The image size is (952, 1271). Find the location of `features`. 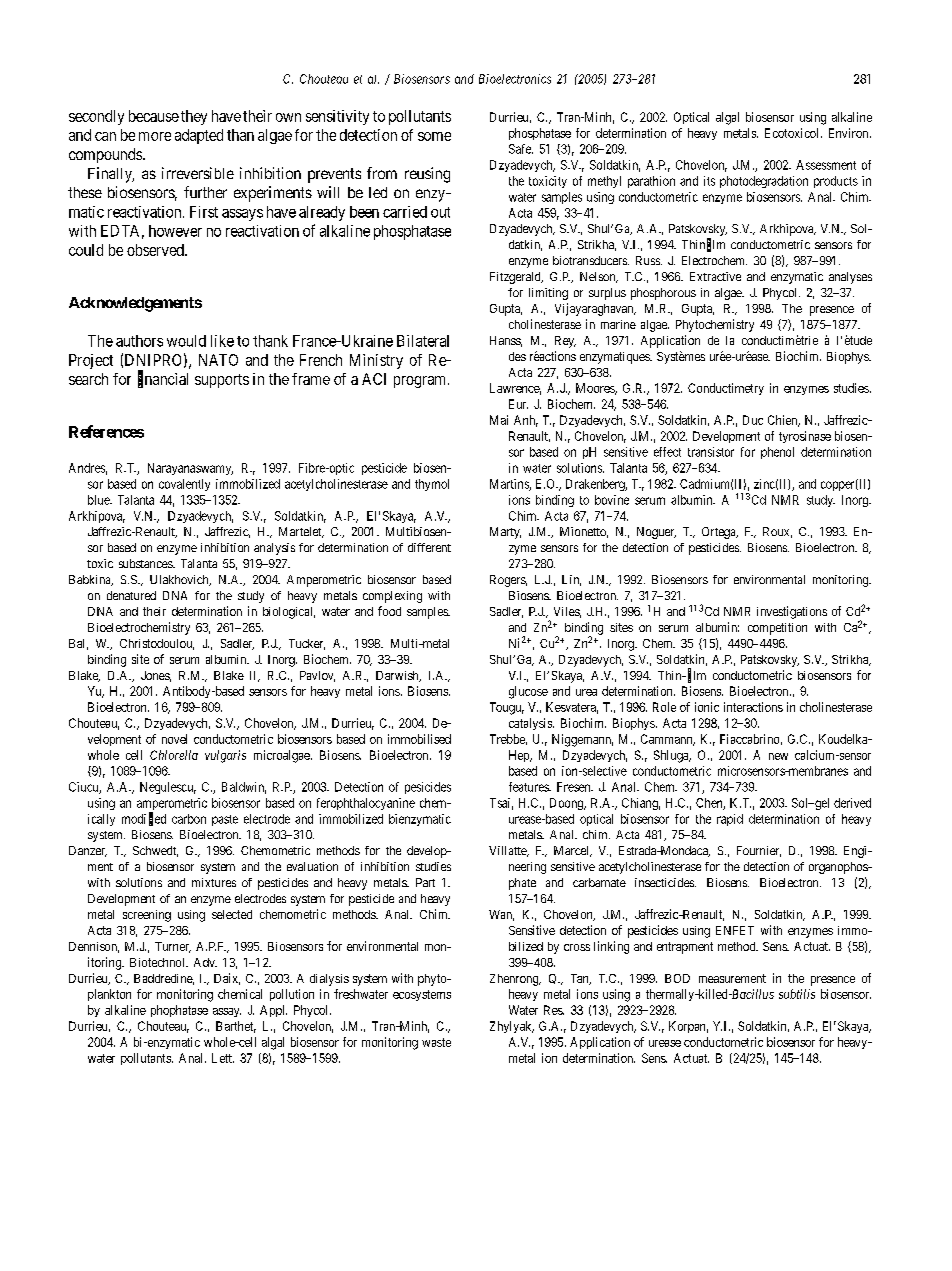

features is located at coordinates (529, 787).
